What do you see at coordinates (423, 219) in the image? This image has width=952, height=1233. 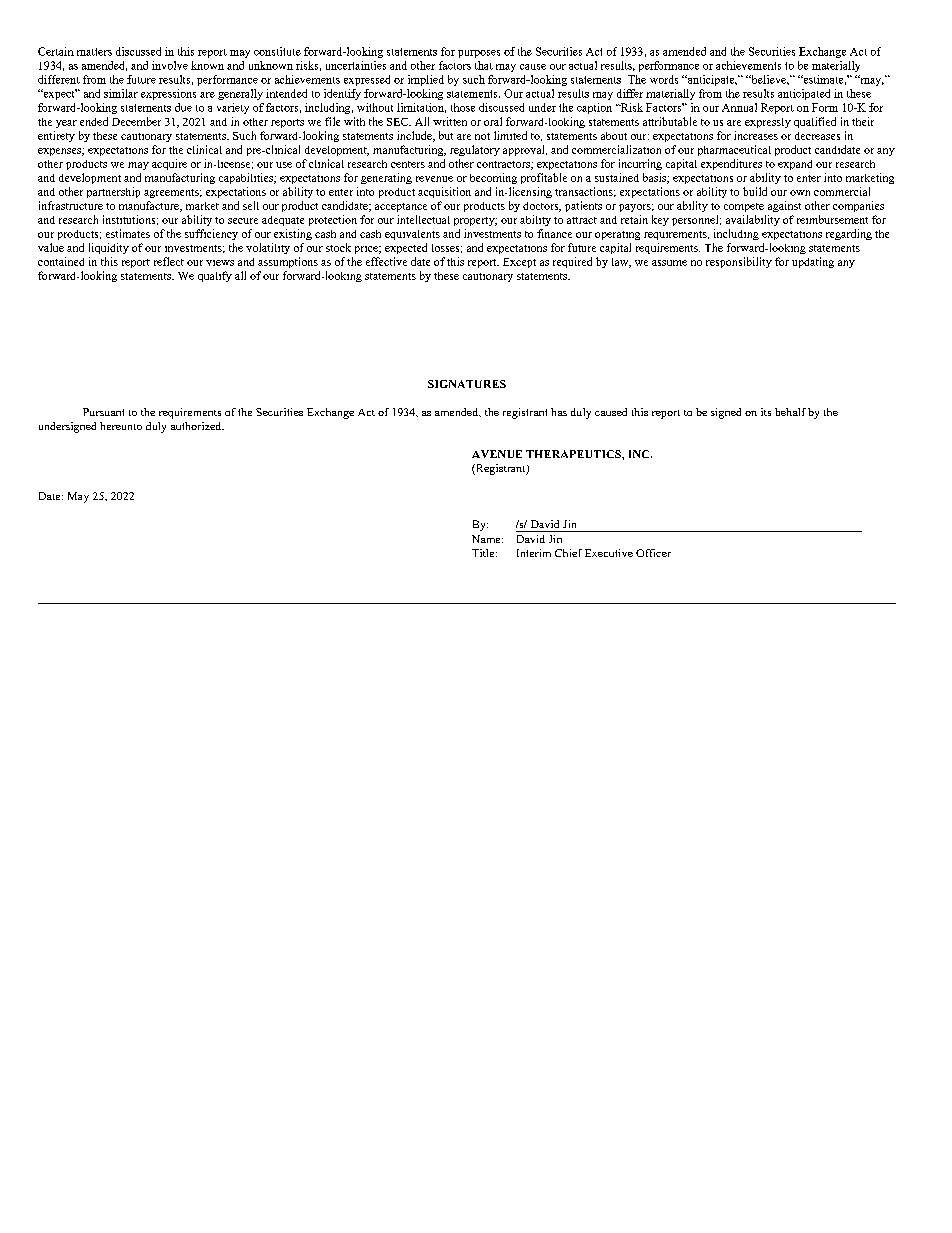 I see `intellectual` at bounding box center [423, 219].
